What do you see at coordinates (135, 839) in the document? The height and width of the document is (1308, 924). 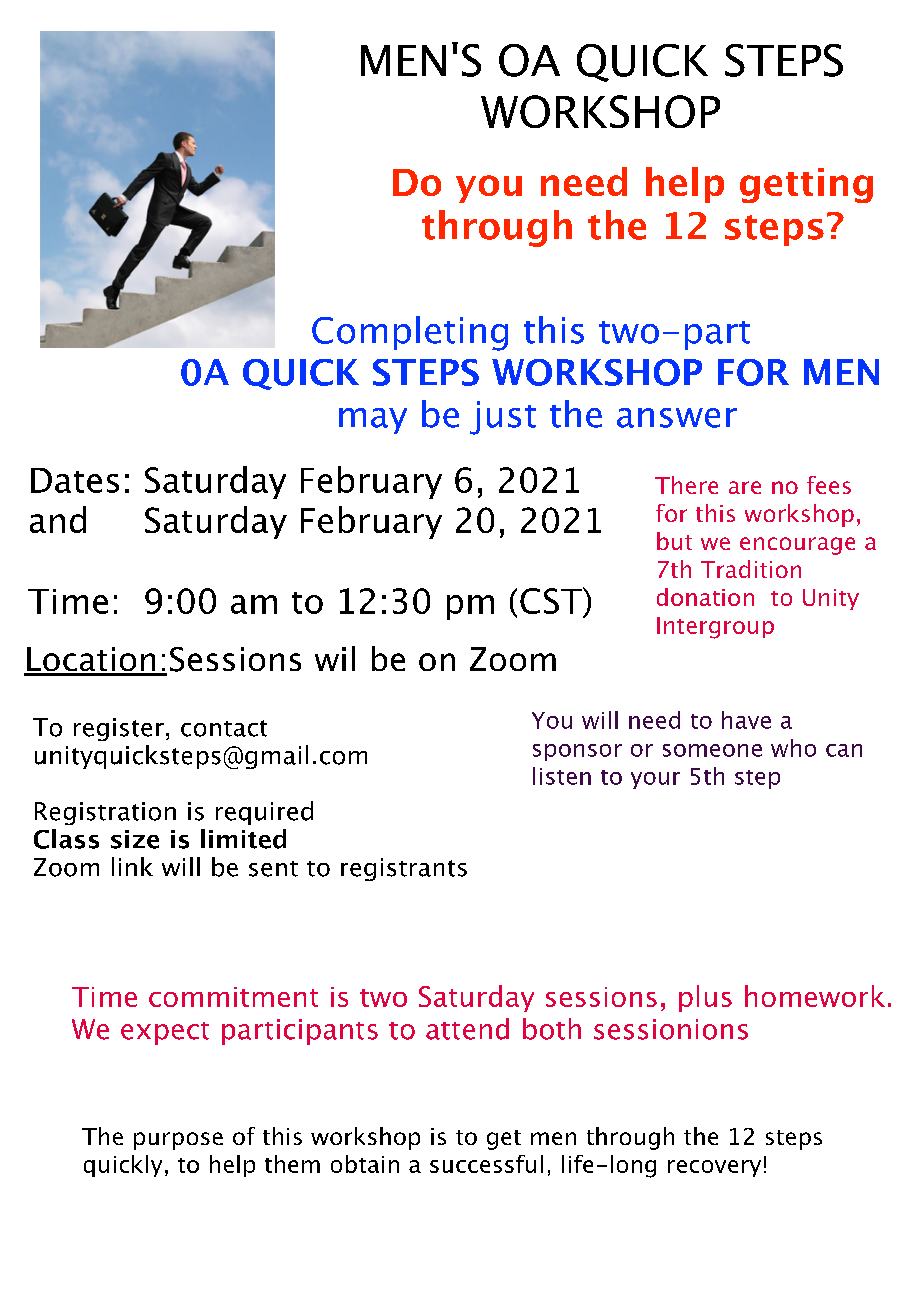 I see `size` at bounding box center [135, 839].
